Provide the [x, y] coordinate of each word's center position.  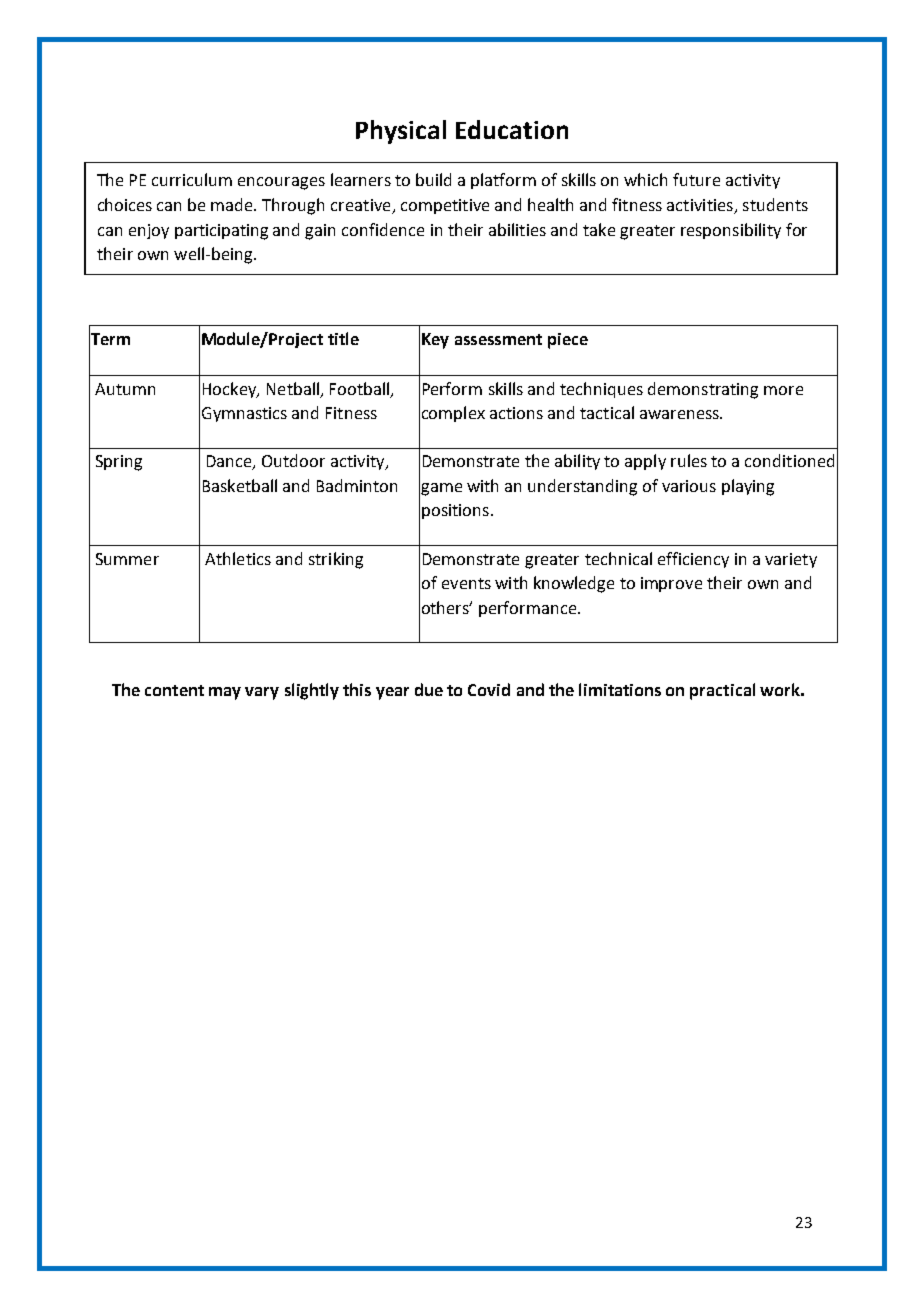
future [696, 179]
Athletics [238, 558]
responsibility [731, 231]
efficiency [693, 560]
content [174, 690]
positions [455, 511]
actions [516, 413]
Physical [401, 132]
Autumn [125, 389]
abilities [517, 229]
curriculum [192, 179]
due [429, 689]
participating [221, 232]
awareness [680, 414]
